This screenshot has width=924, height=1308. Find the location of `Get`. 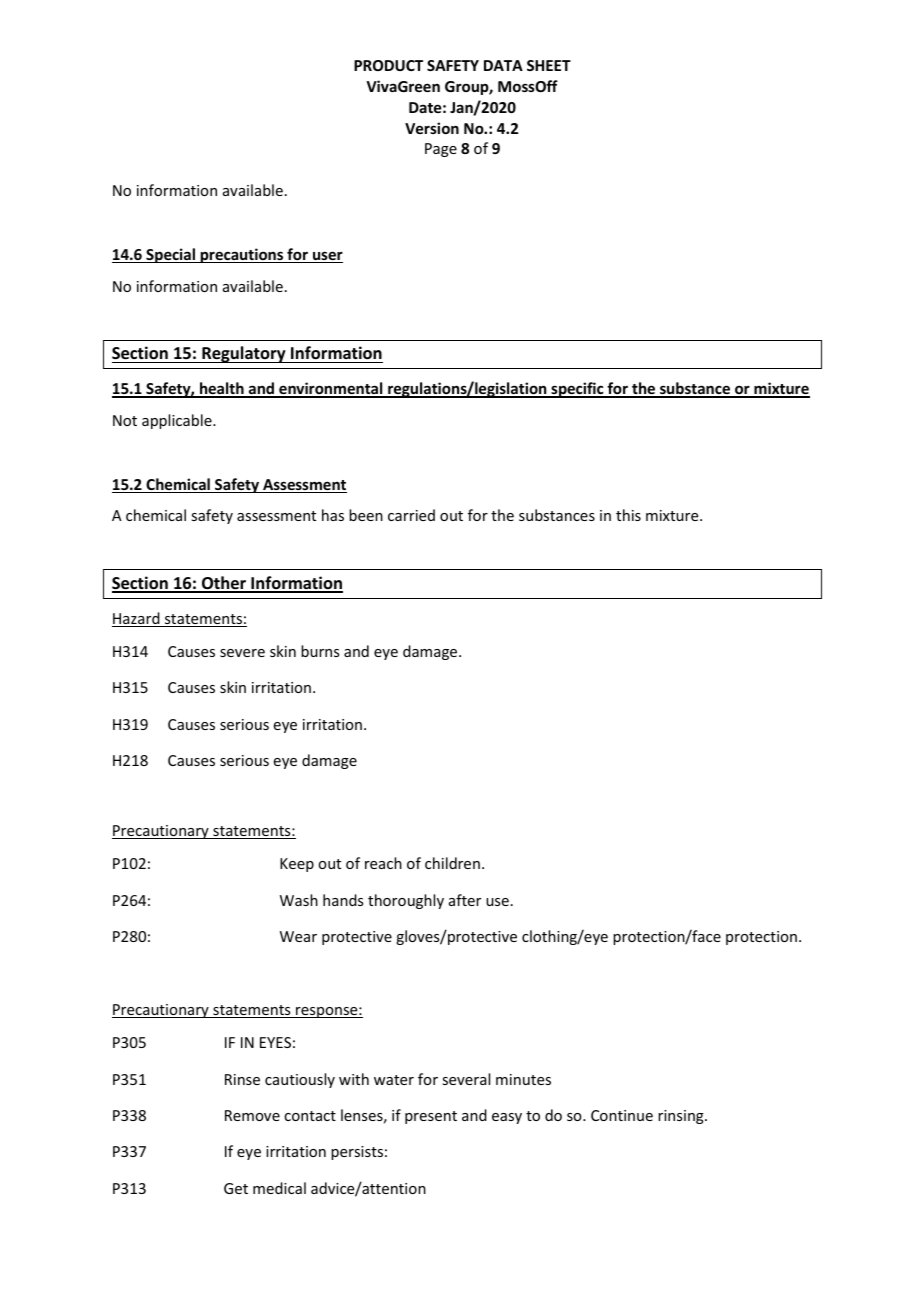

Get is located at coordinates (236, 1188).
